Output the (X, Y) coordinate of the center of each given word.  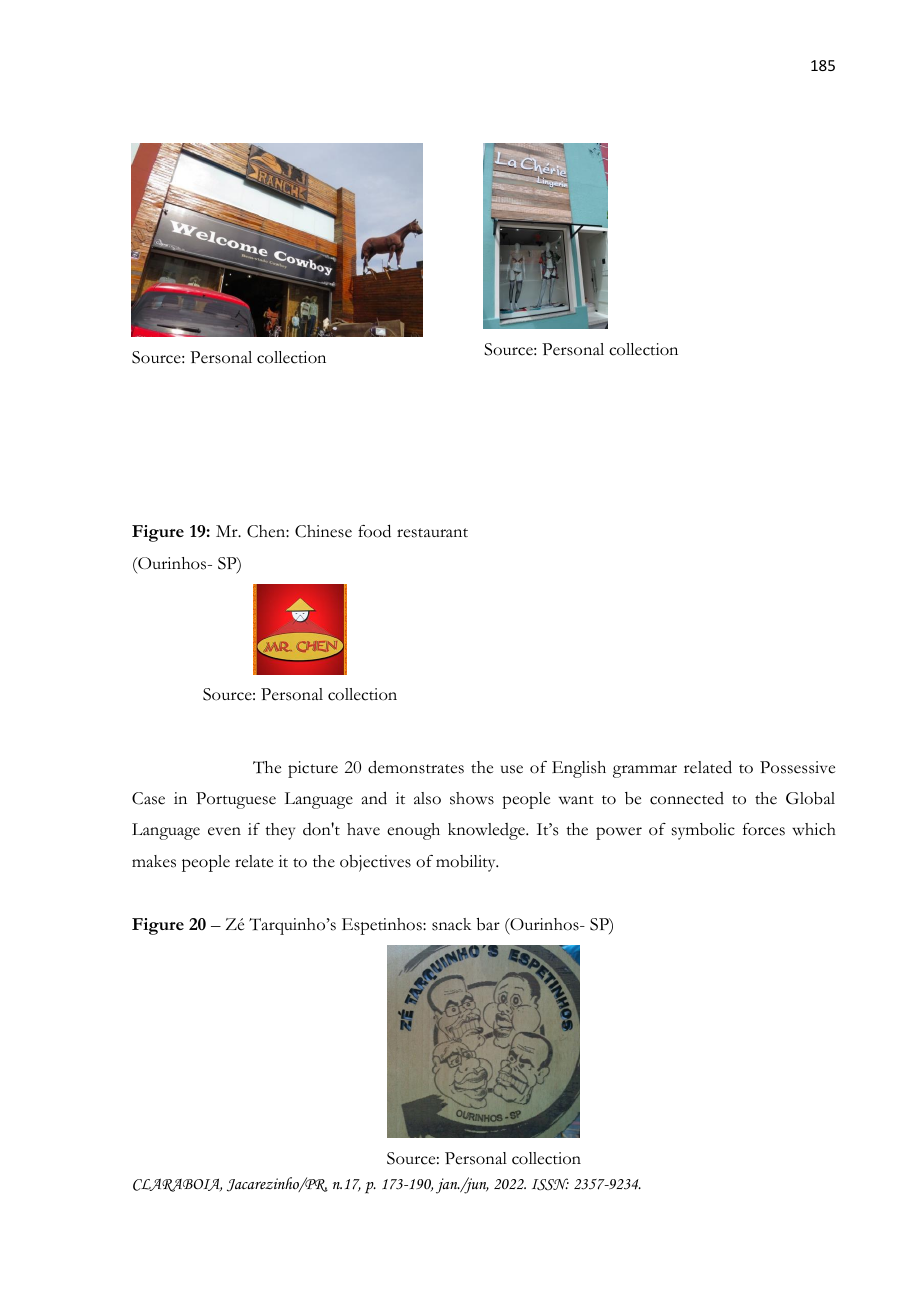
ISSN (550, 1184)
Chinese (323, 531)
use (512, 769)
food (374, 531)
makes (154, 861)
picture (313, 769)
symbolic (703, 831)
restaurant (432, 533)
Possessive (797, 767)
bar (488, 924)
